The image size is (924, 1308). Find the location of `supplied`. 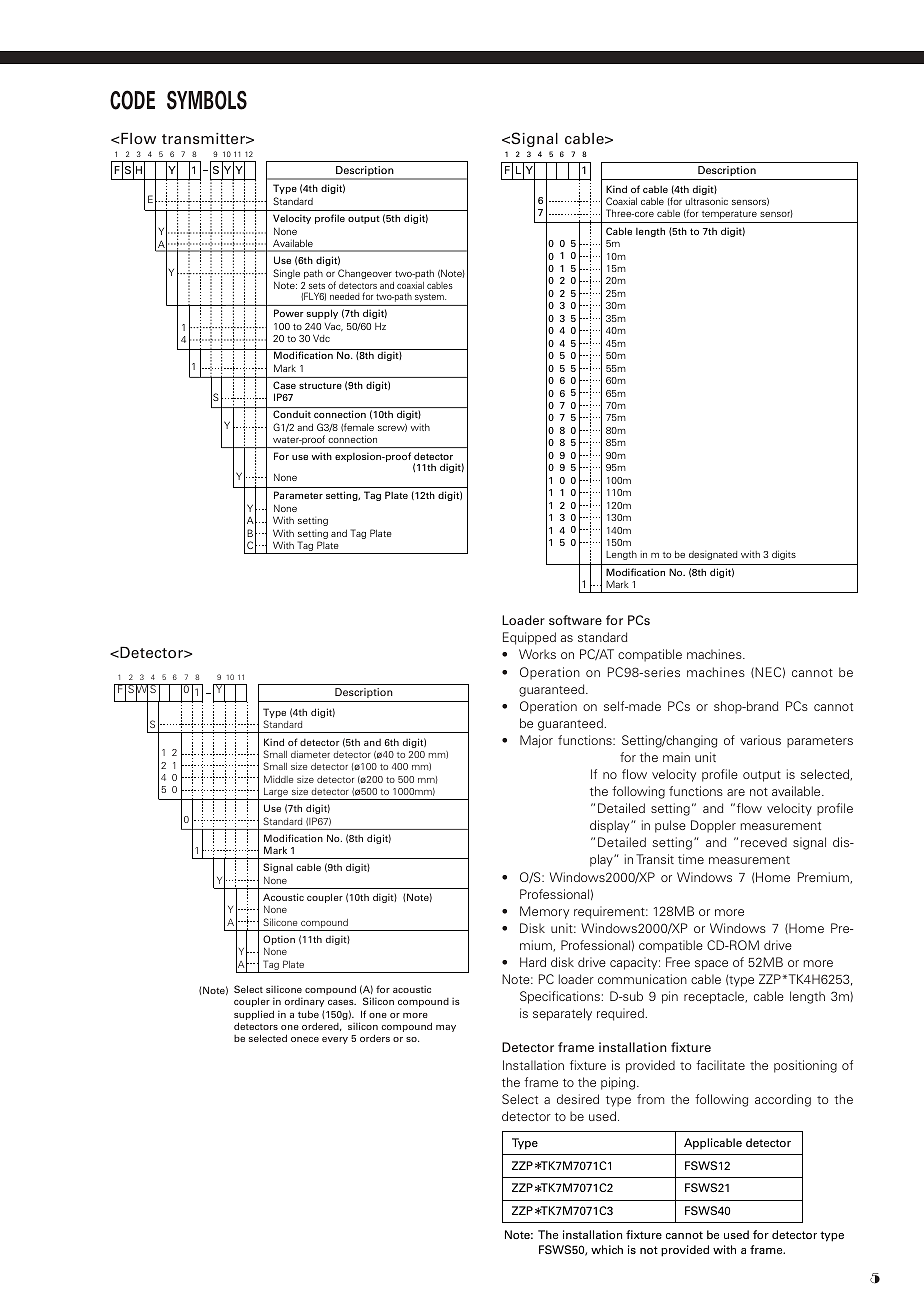

supplied is located at coordinates (254, 1015).
